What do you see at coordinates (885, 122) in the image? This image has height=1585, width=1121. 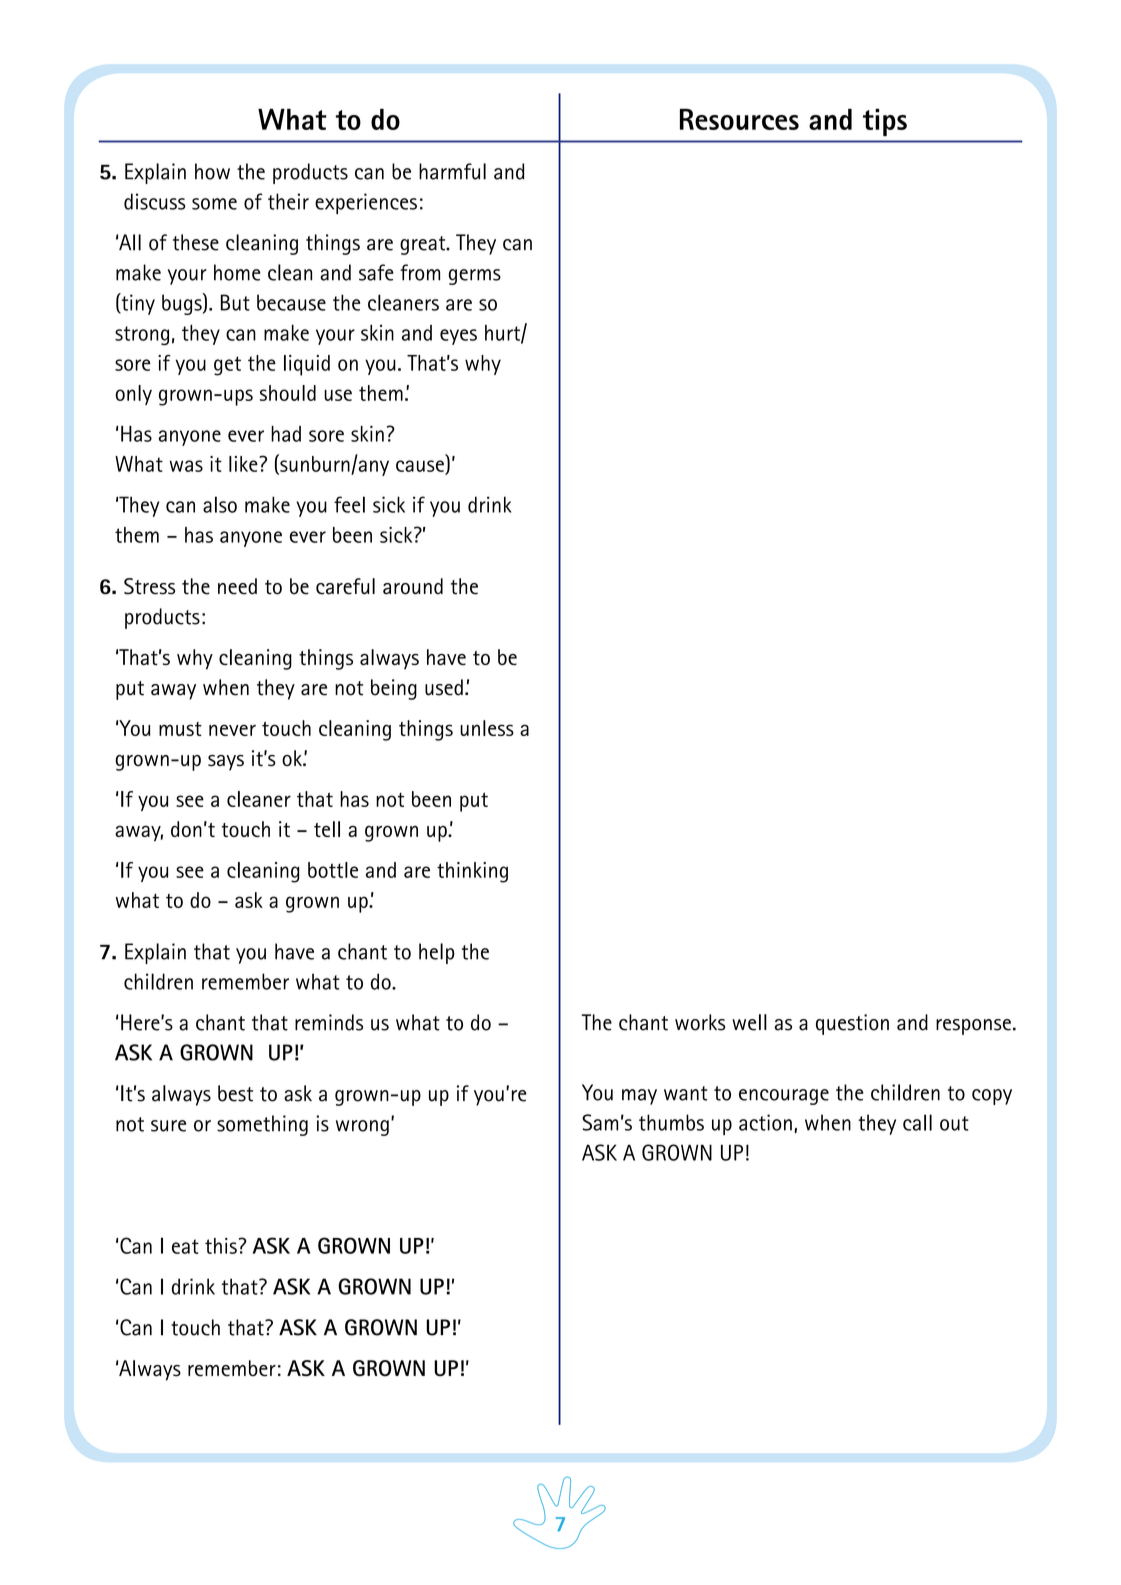 I see `tips` at bounding box center [885, 122].
